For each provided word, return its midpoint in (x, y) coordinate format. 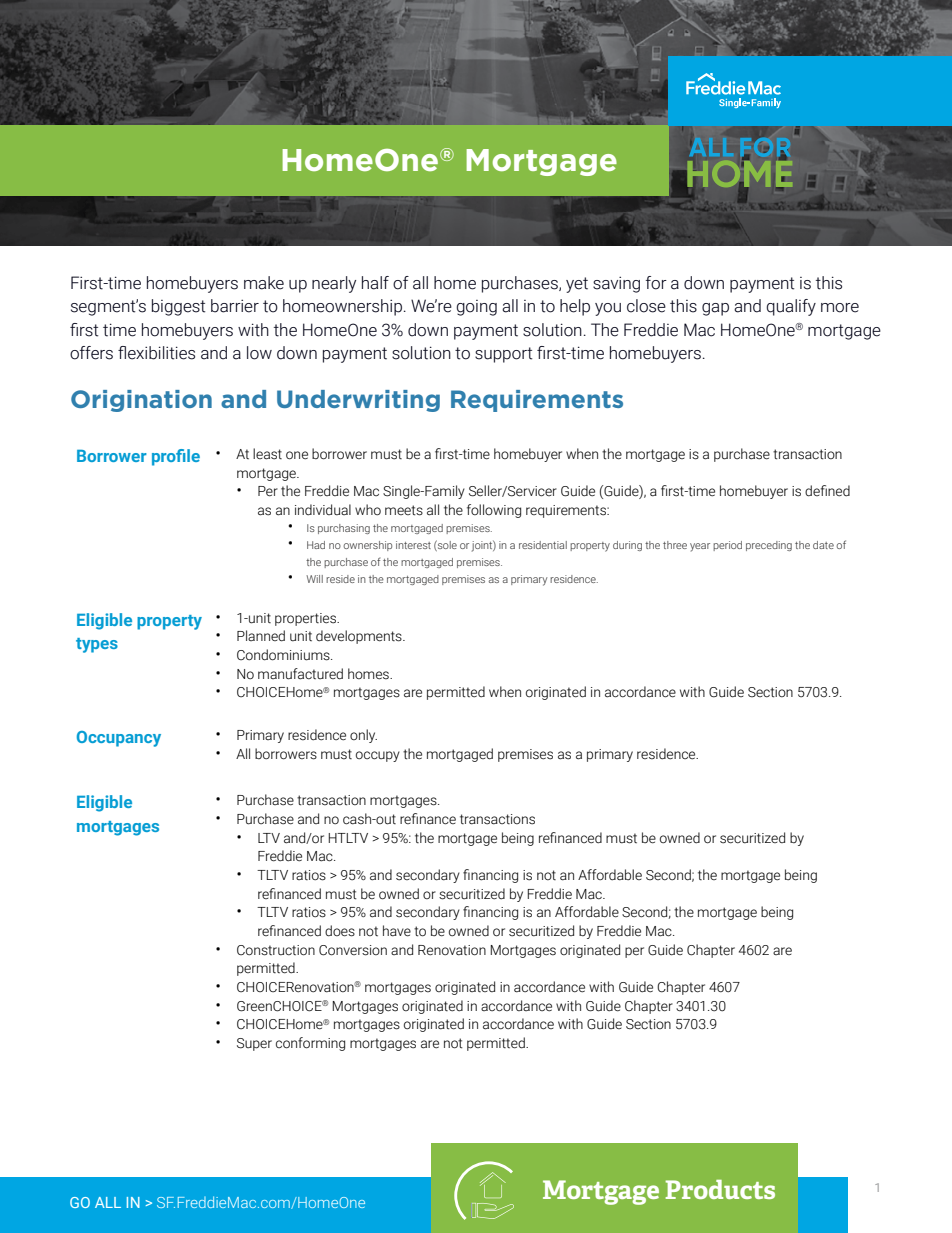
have (397, 931)
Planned (261, 636)
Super (254, 1044)
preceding (769, 546)
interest (413, 545)
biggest (178, 307)
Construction (276, 950)
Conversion (353, 950)
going (476, 308)
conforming (310, 1044)
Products (720, 1189)
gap (715, 309)
